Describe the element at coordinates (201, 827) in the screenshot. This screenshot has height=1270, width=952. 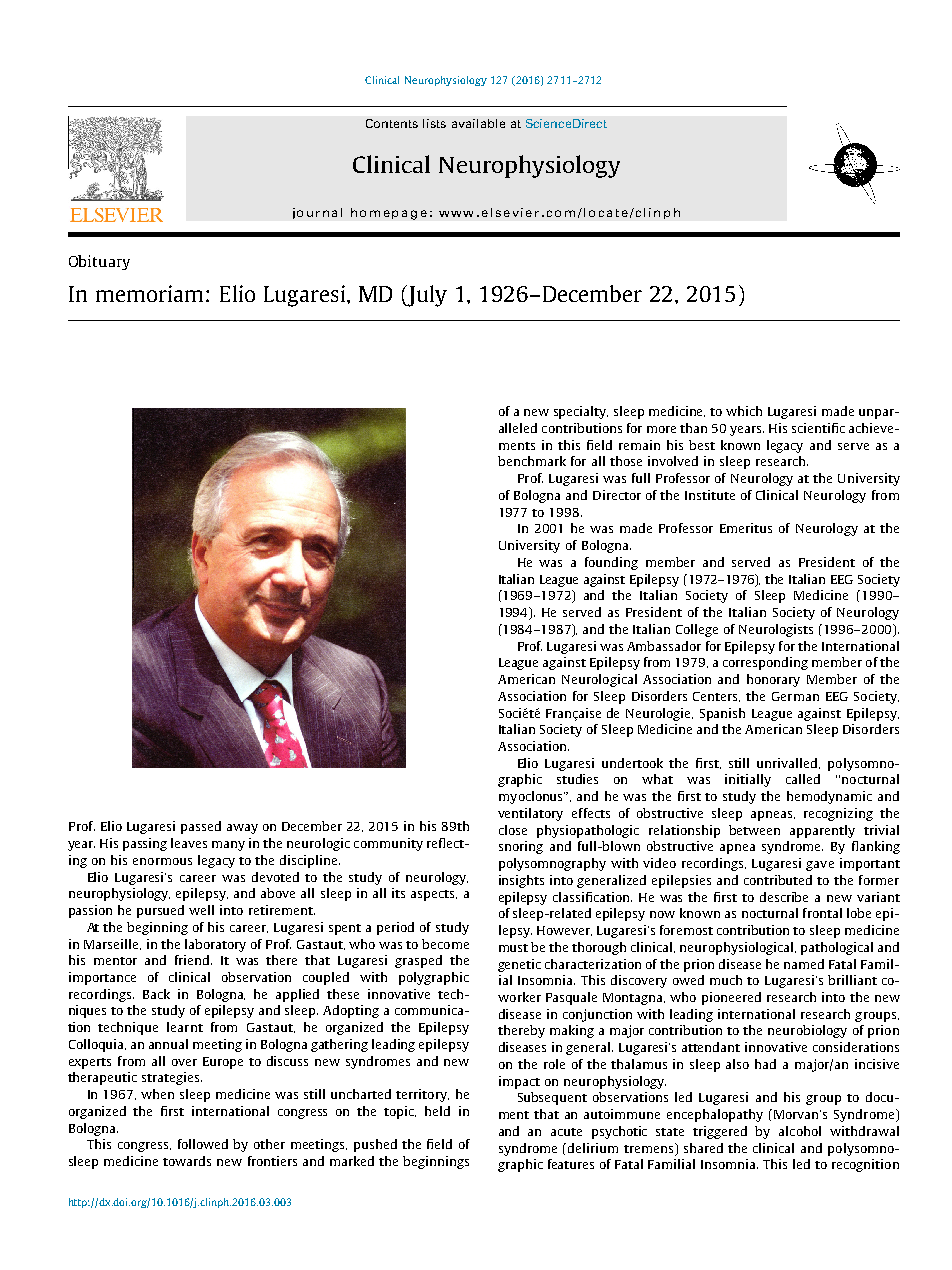
I see `passed` at that location.
